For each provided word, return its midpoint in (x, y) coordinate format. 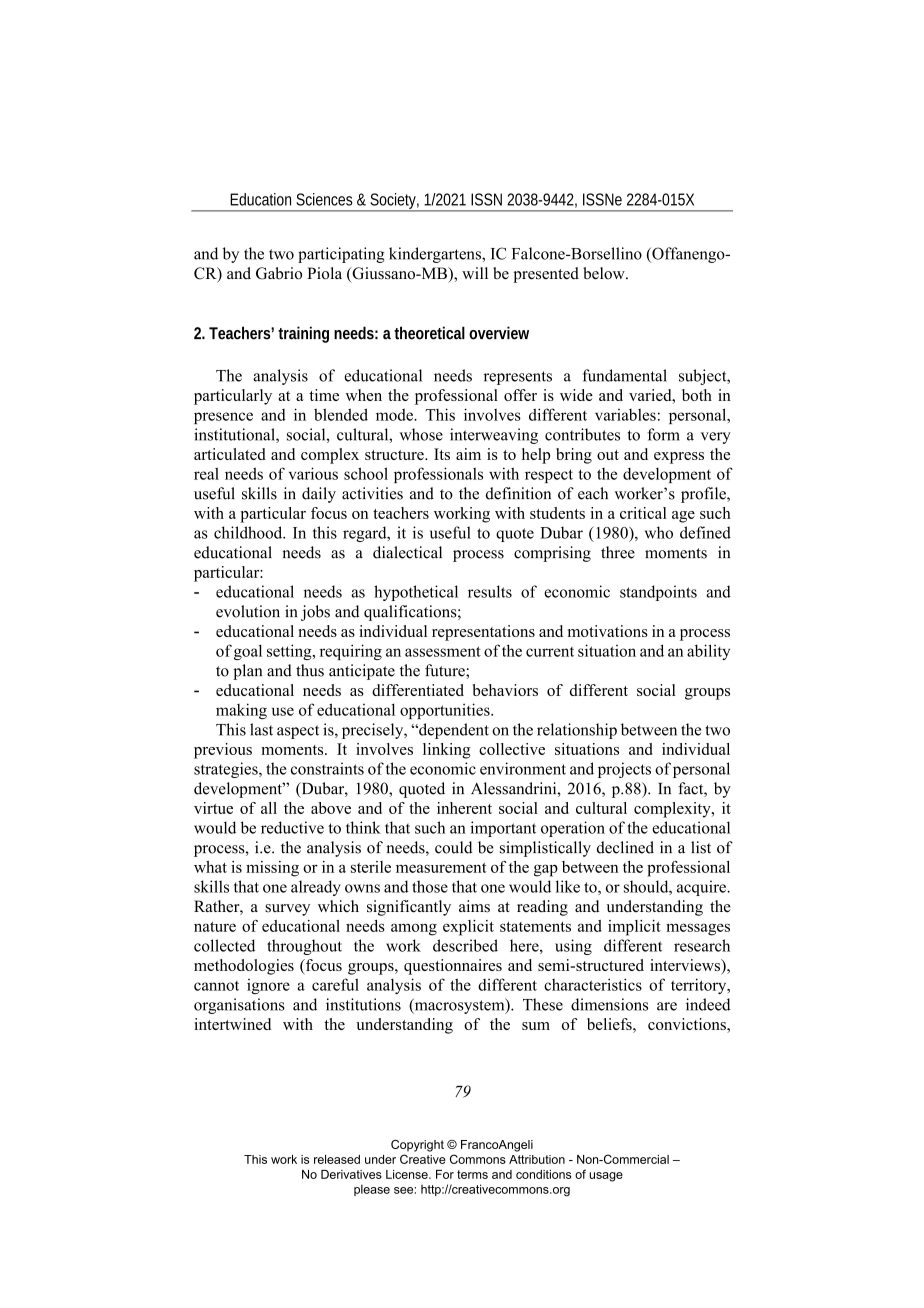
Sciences (324, 199)
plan (247, 672)
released (337, 1159)
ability (708, 652)
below (605, 273)
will (475, 273)
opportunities (446, 711)
